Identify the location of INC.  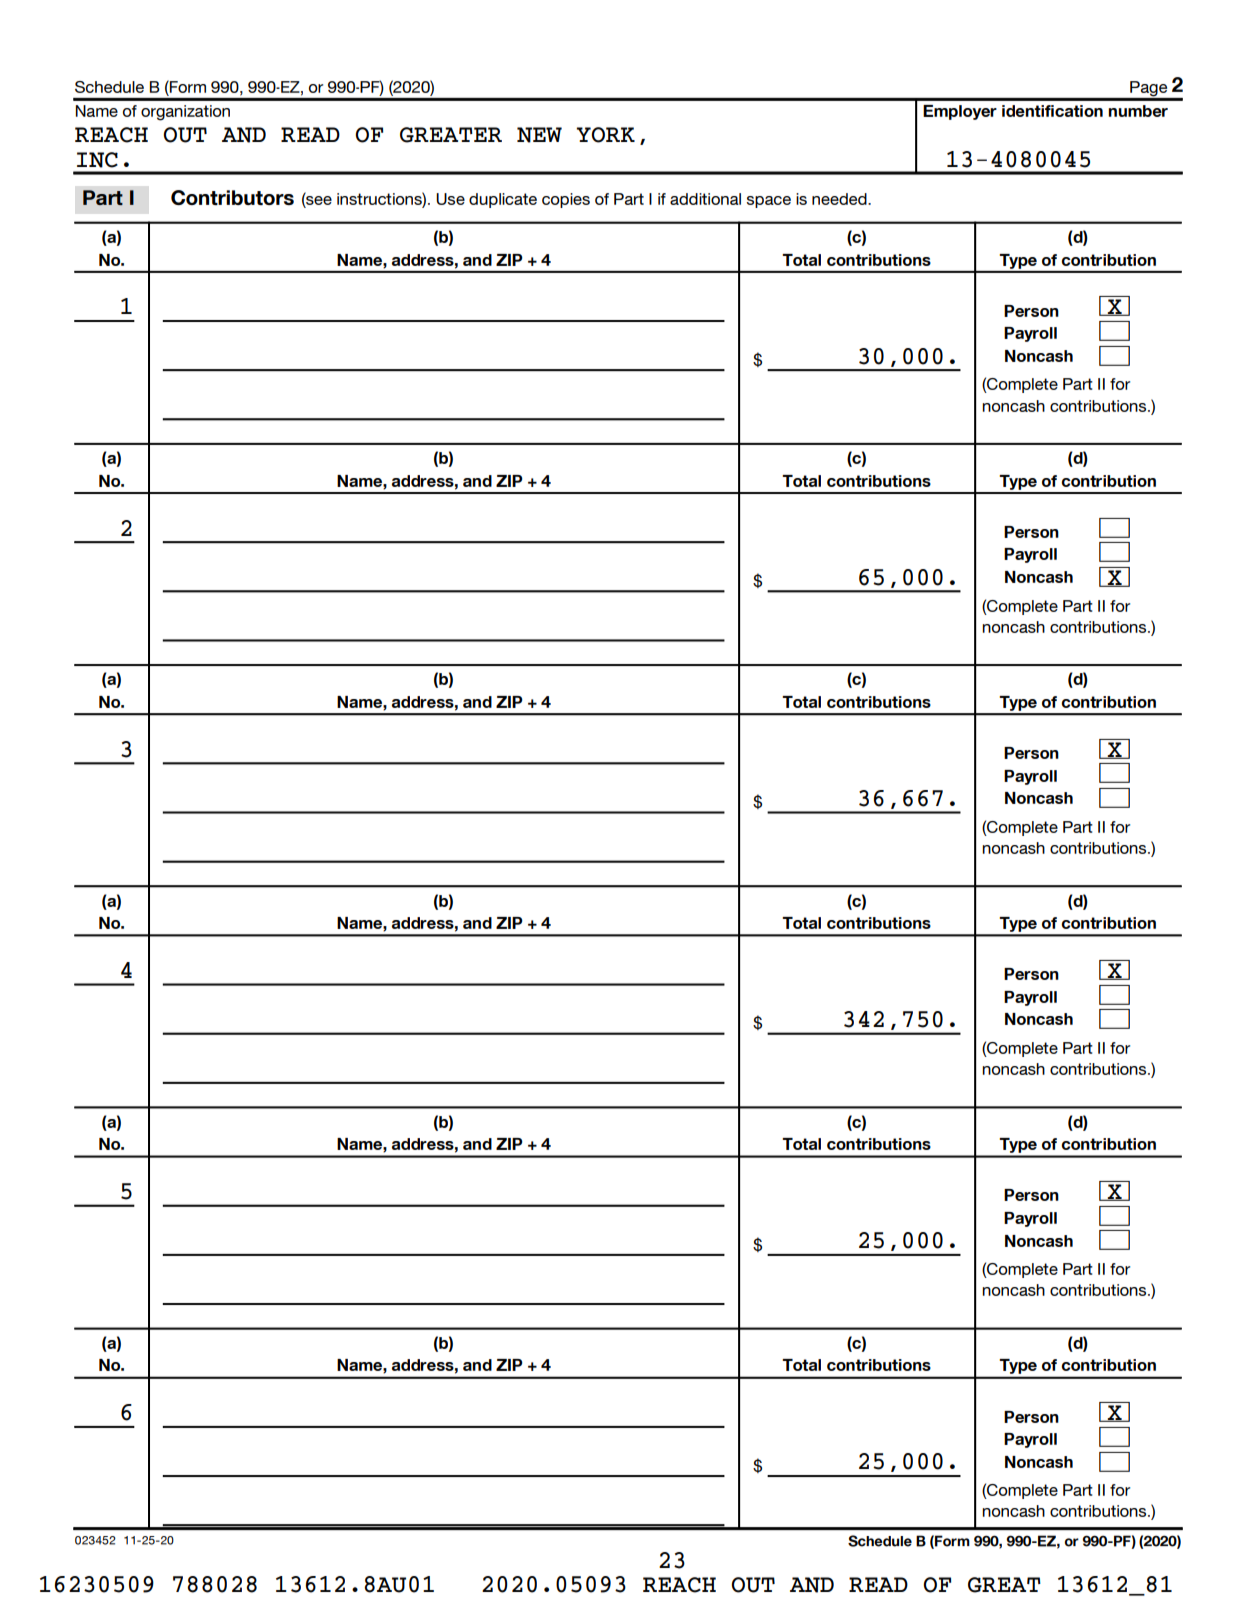
(97, 160).
